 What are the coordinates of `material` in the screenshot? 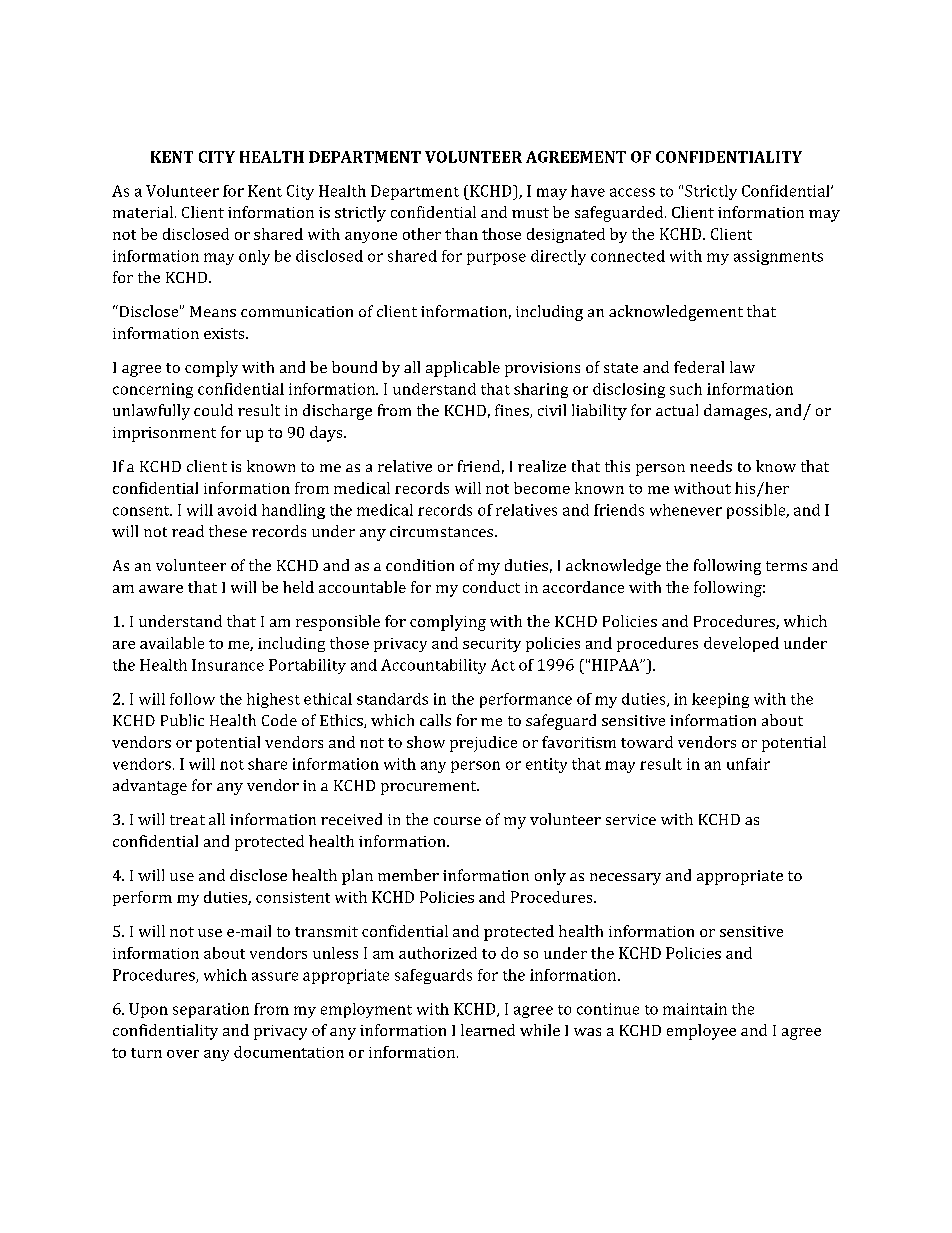 It's located at (144, 212).
